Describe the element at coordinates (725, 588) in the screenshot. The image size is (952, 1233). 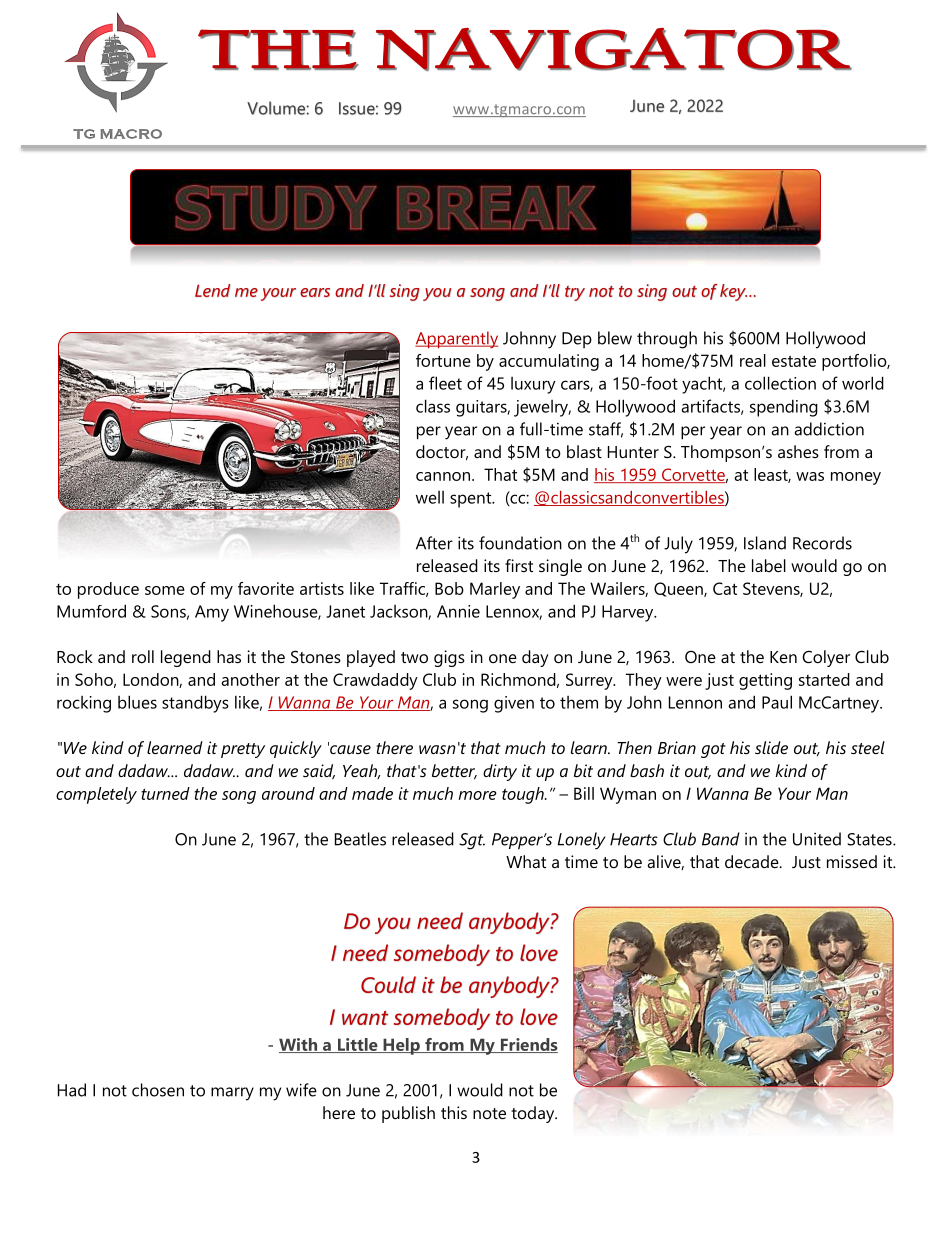
I see `Cat` at that location.
